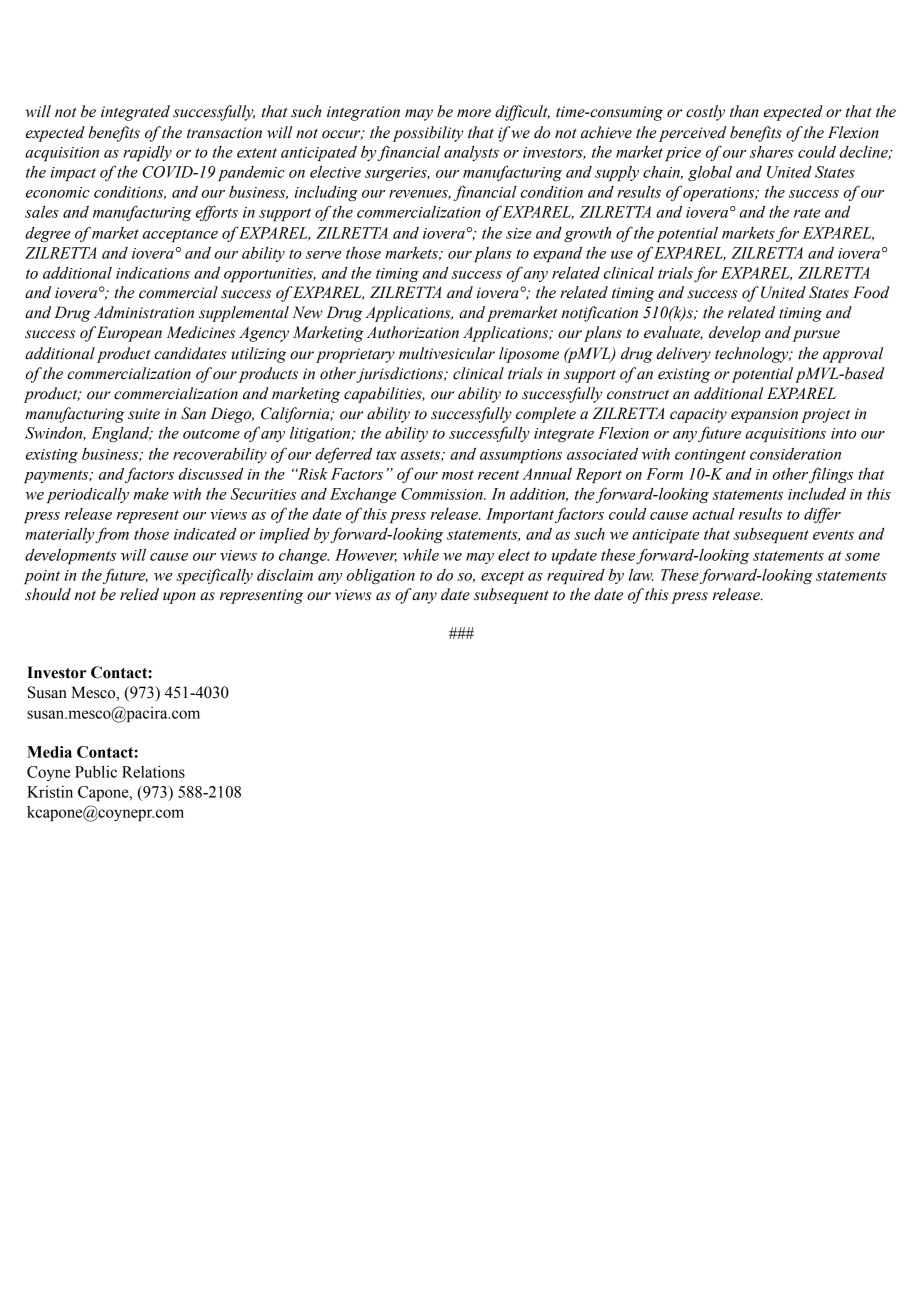 The image size is (924, 1308). What do you see at coordinates (147, 153) in the image?
I see `rapidly` at bounding box center [147, 153].
